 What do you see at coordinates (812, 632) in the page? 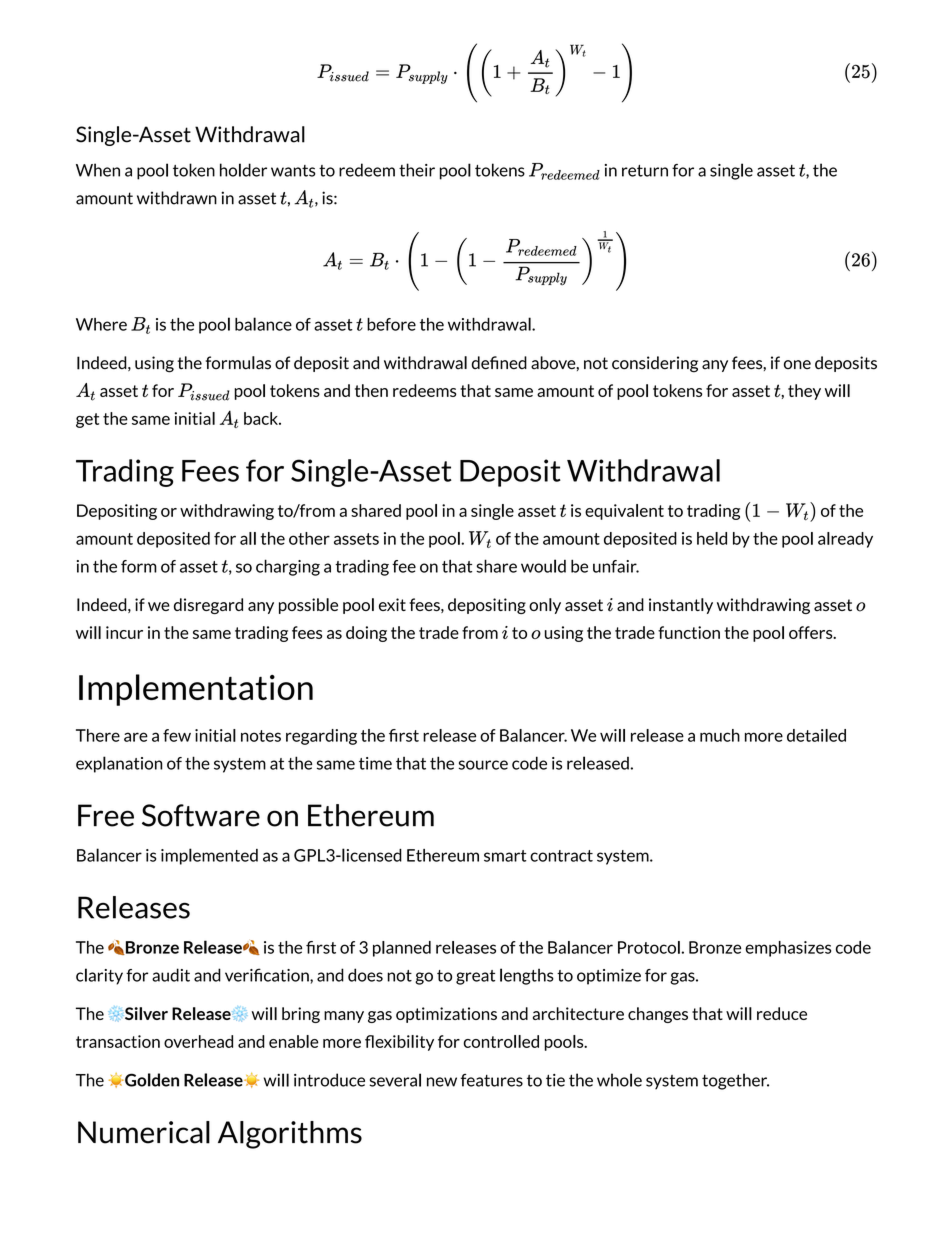
I see `offers` at bounding box center [812, 632].
